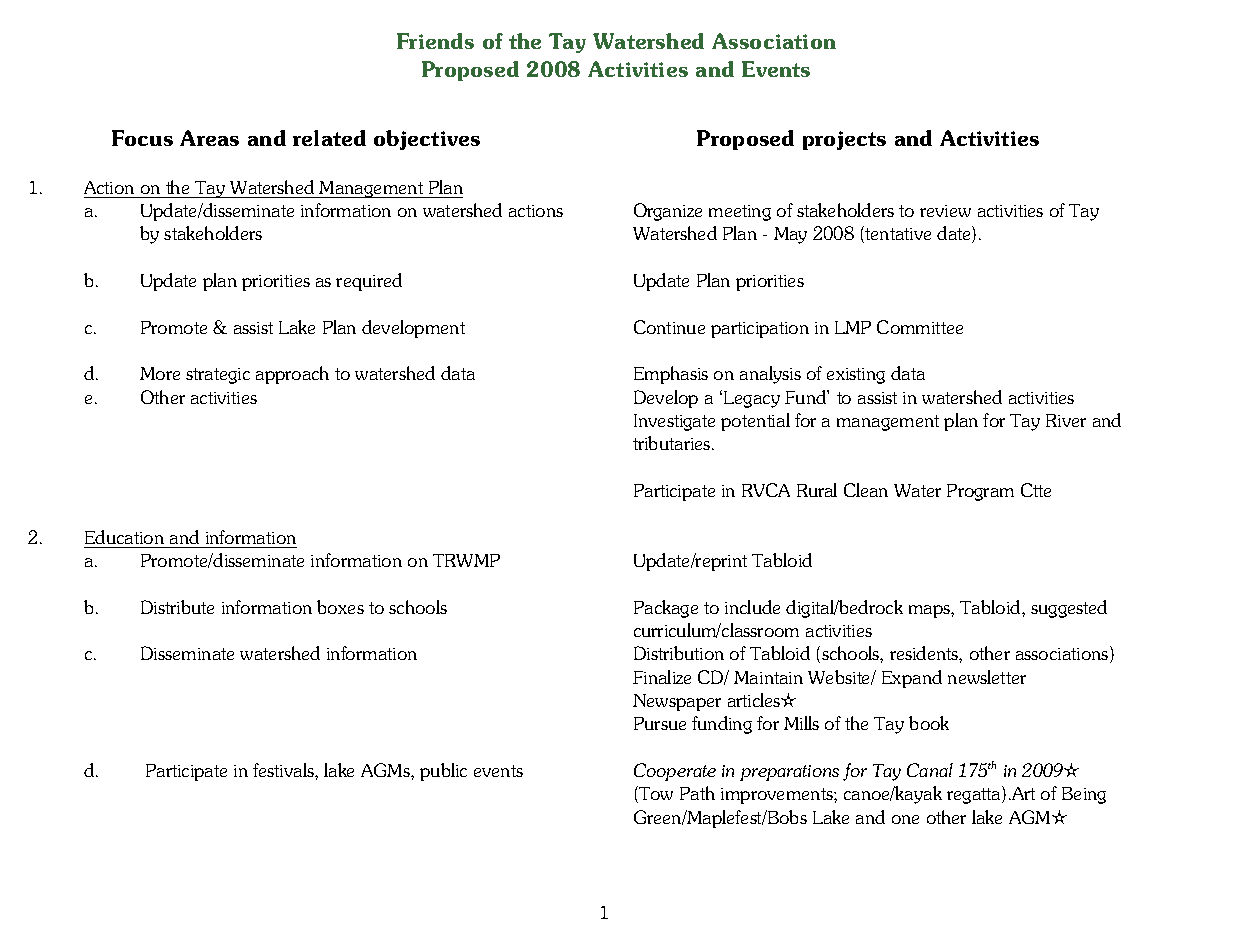  What do you see at coordinates (435, 41) in the page?
I see `Friends` at bounding box center [435, 41].
